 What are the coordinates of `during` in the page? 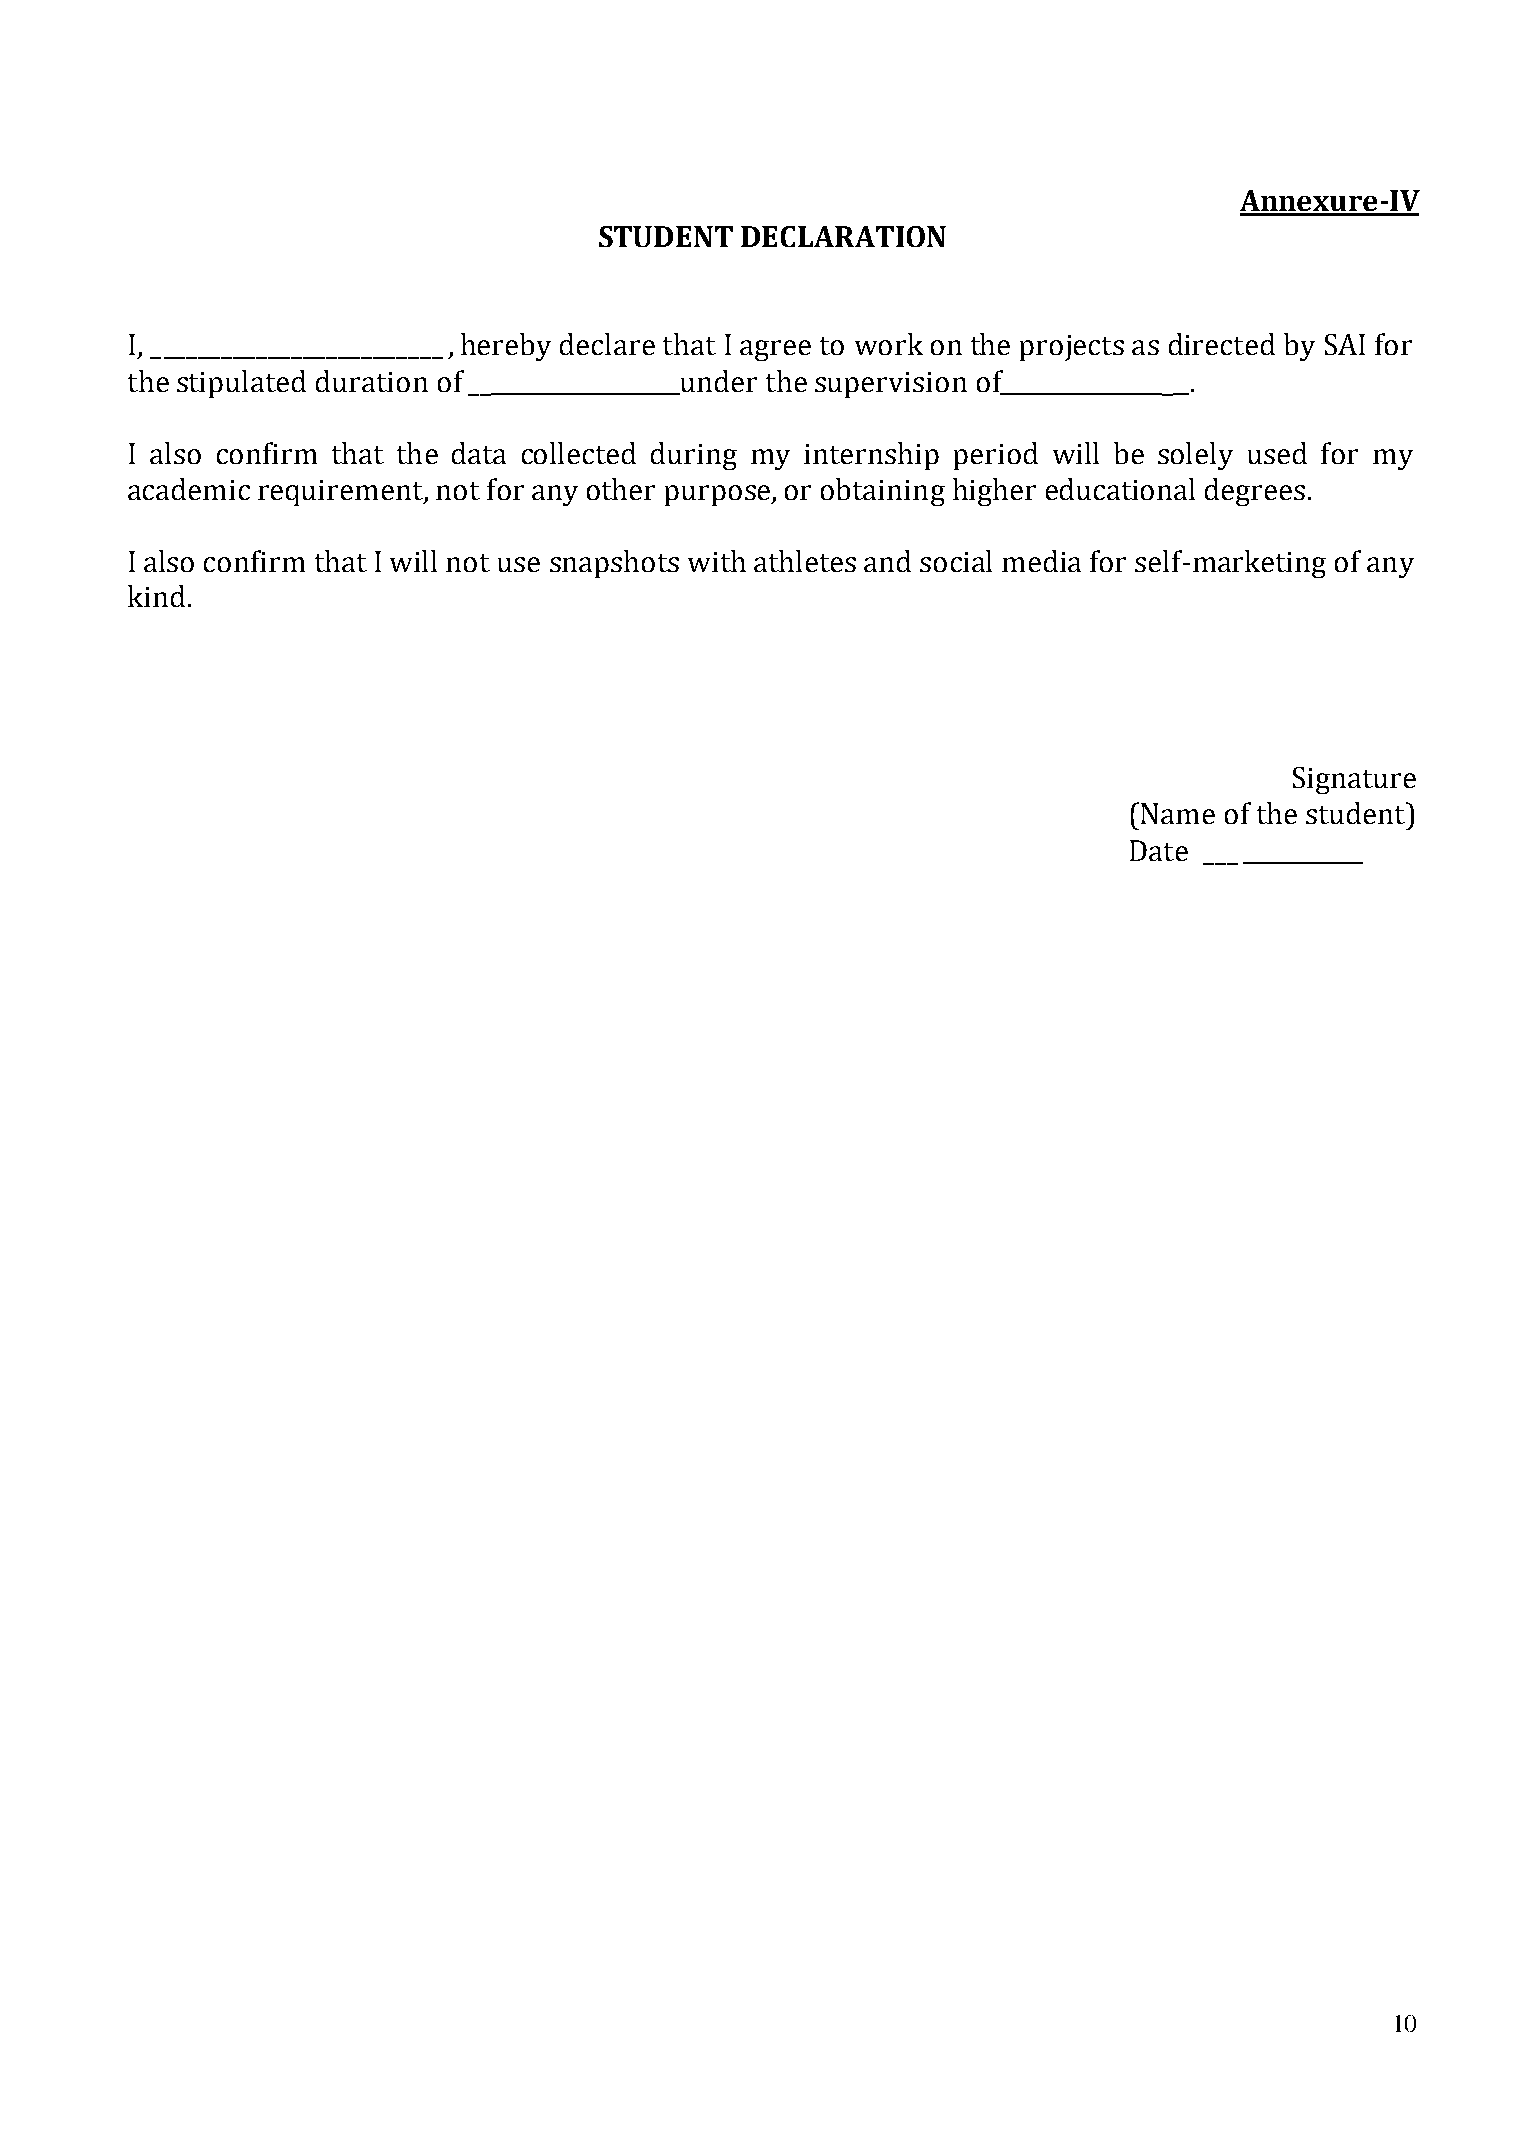 It's located at (694, 456).
